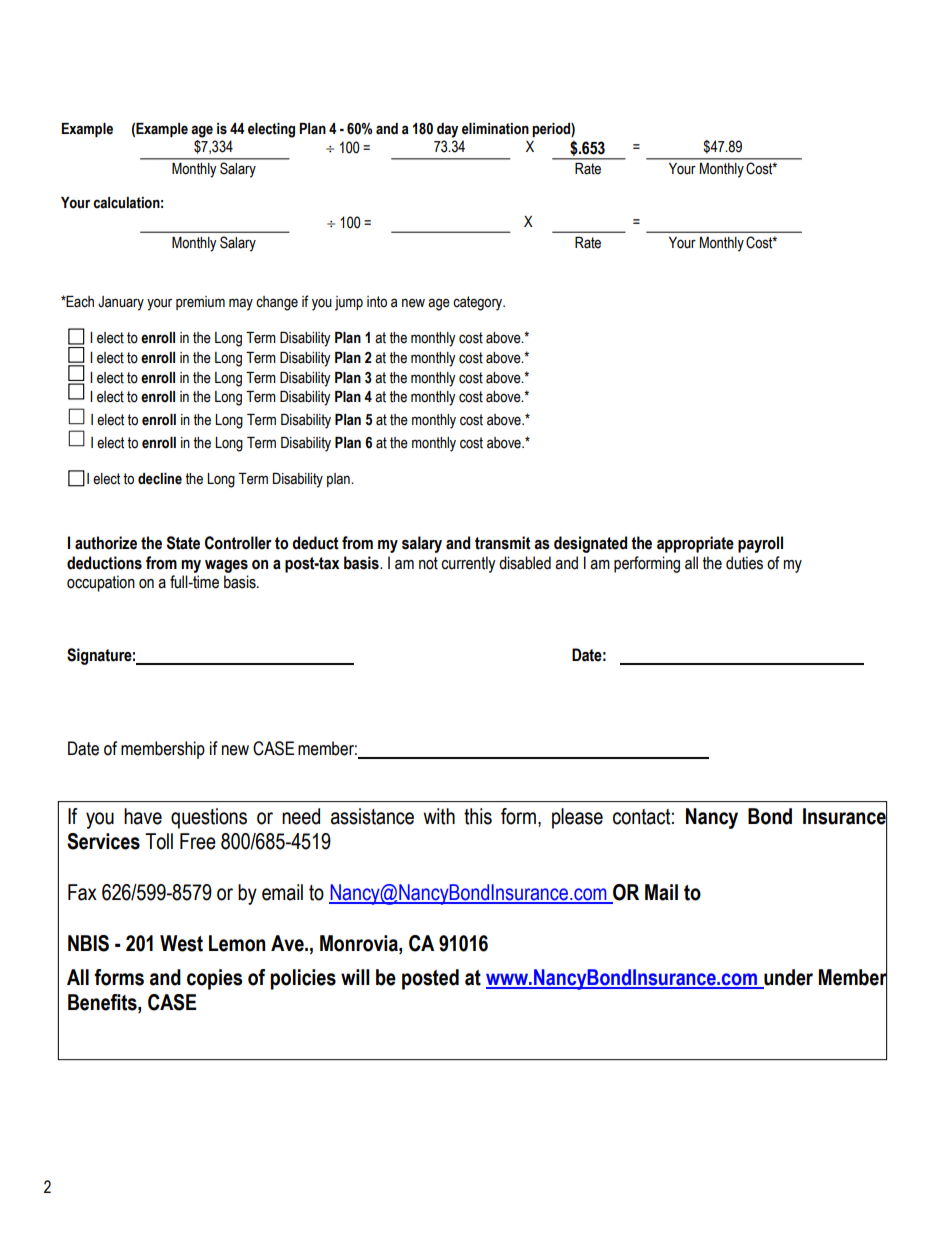 The height and width of the screenshot is (1233, 952). I want to click on into, so click(377, 302).
